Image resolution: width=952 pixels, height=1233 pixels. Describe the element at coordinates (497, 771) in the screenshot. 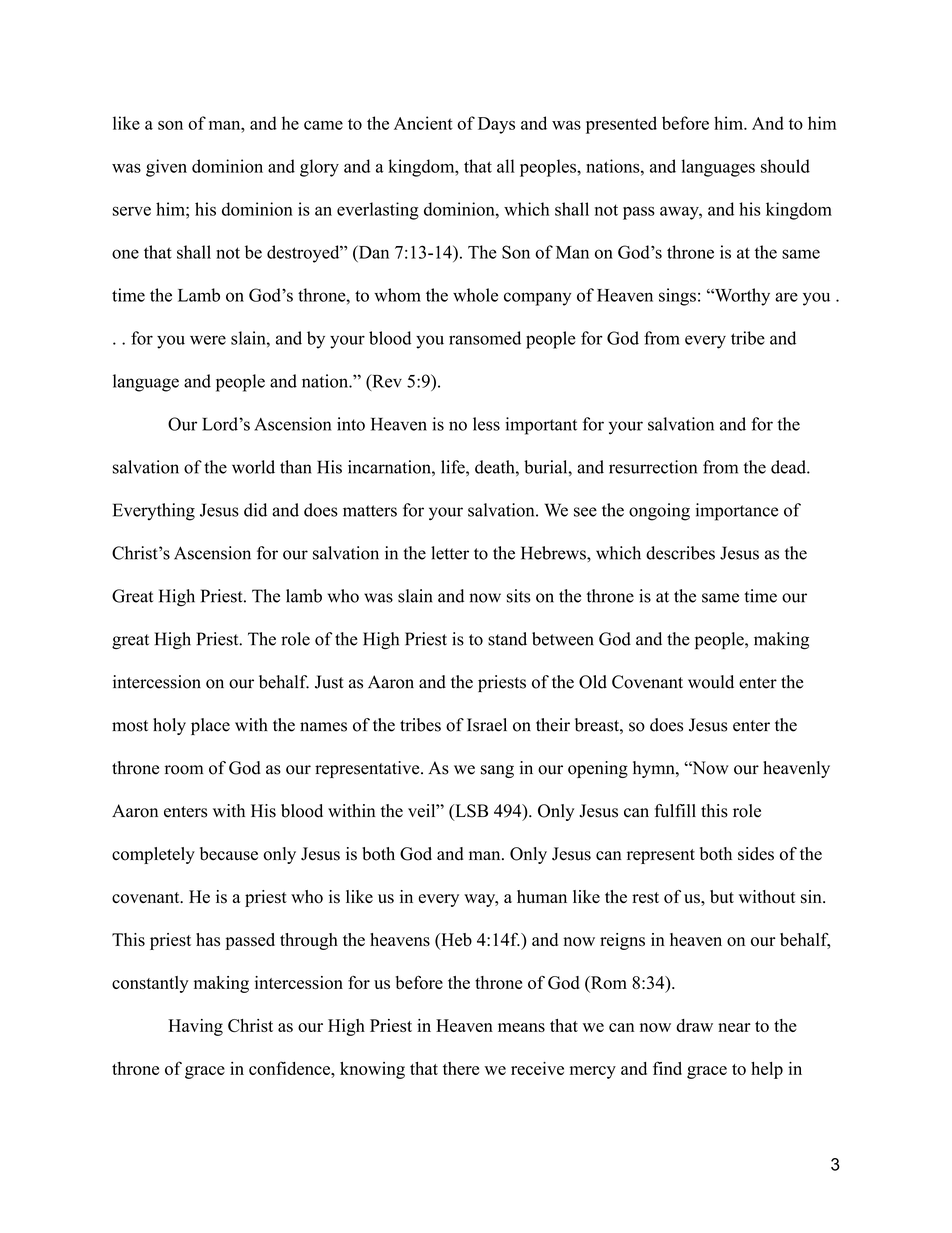

I see `sang` at that location.
